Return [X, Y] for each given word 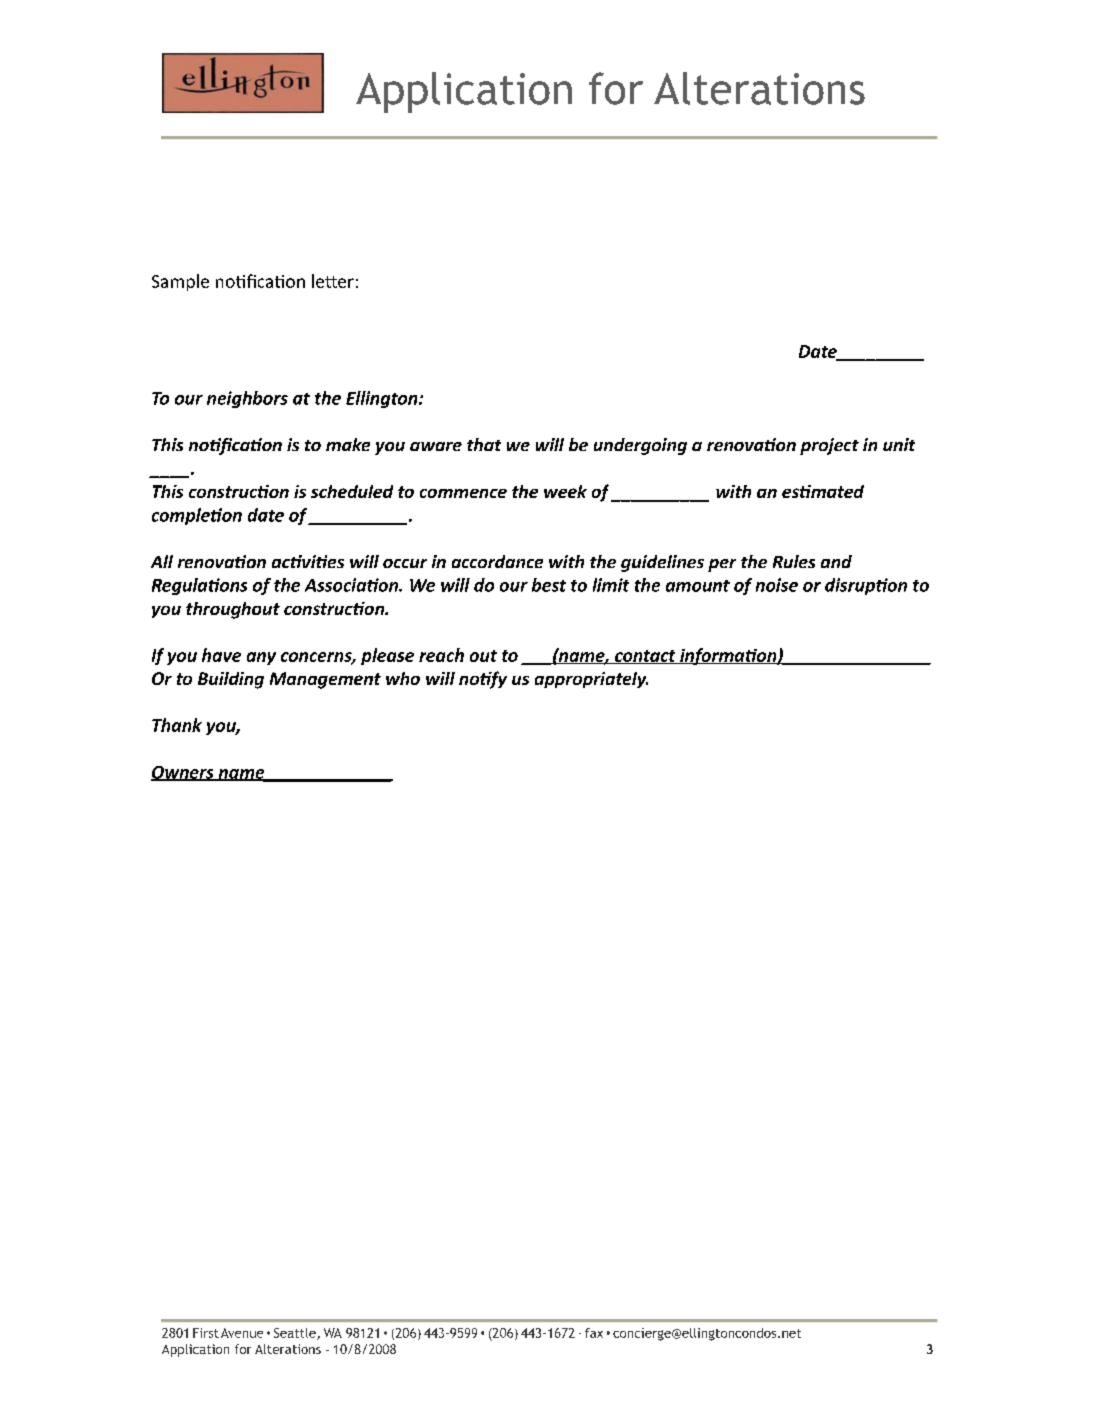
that [484, 444]
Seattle [296, 1334]
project [829, 446]
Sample [180, 282]
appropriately [591, 680]
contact [645, 657]
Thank [177, 725]
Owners [183, 773]
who [403, 678]
